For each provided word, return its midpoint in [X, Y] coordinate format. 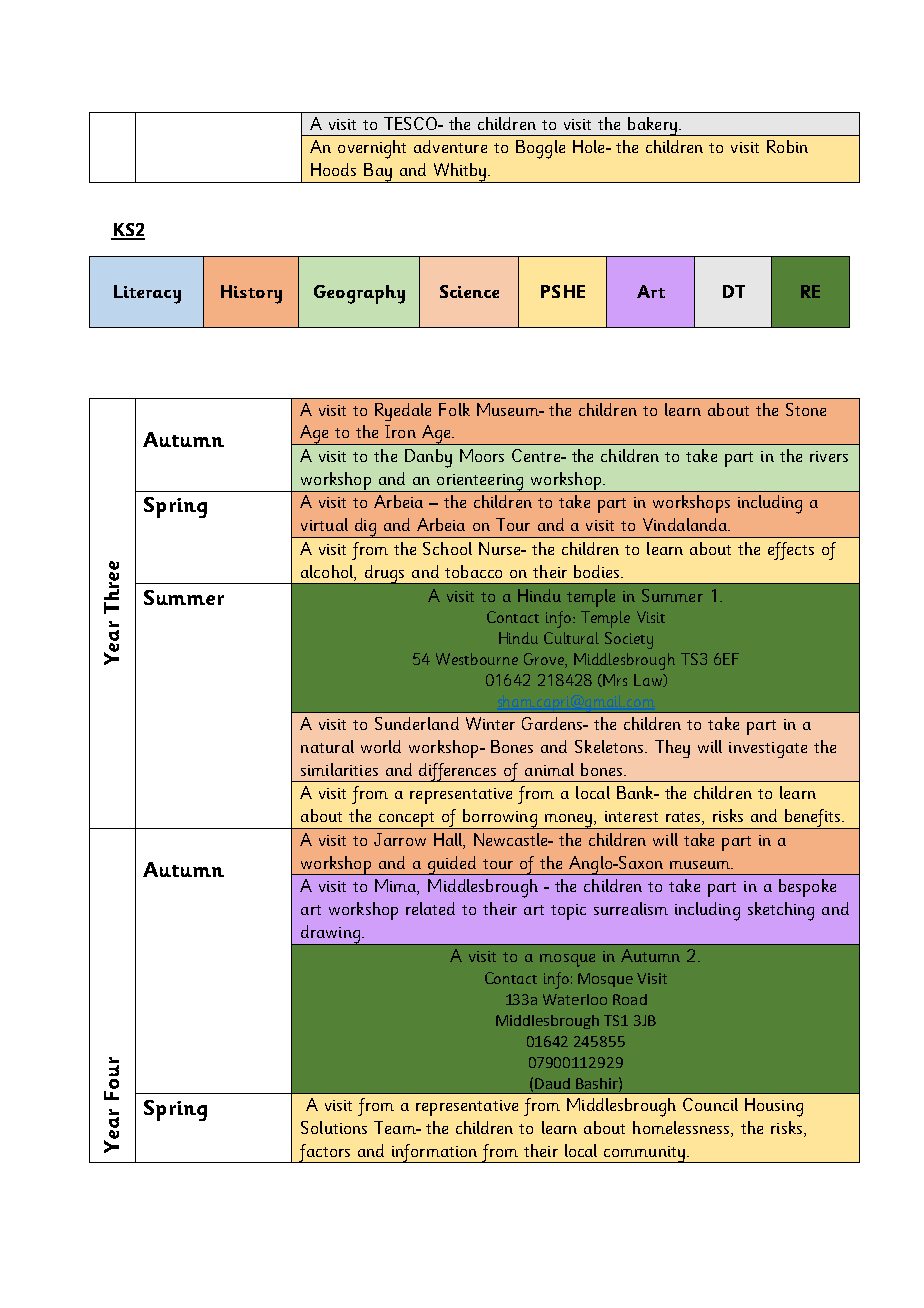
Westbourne [477, 659]
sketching [781, 911]
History [251, 294]
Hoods [333, 169]
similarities [339, 769]
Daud [552, 1083]
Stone [806, 409]
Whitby [459, 173]
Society [629, 640]
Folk [454, 409]
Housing [774, 1107]
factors [324, 1153]
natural [327, 746]
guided [452, 865]
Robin [787, 146]
